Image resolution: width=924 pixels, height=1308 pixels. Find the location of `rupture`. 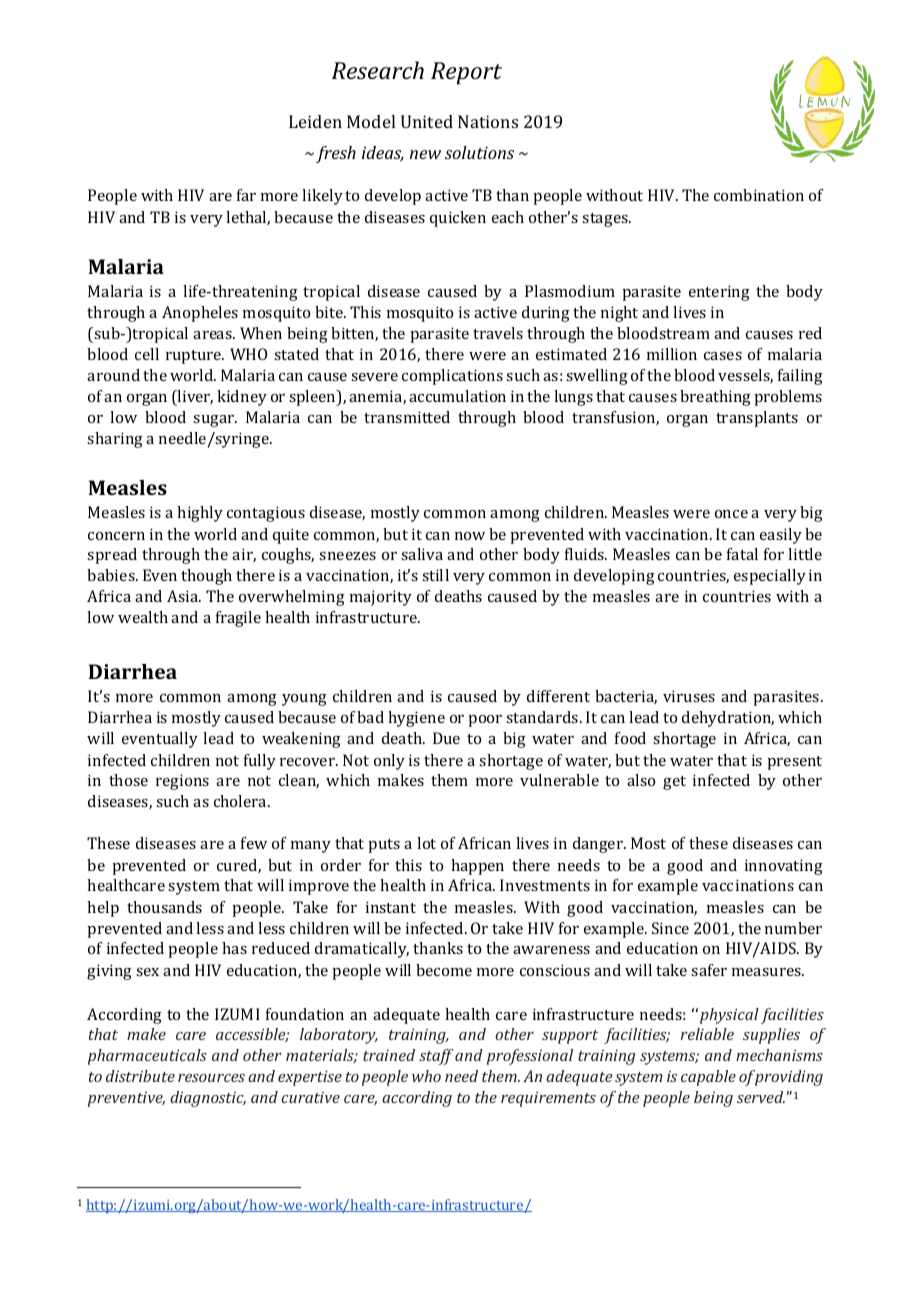

rupture is located at coordinates (195, 357).
